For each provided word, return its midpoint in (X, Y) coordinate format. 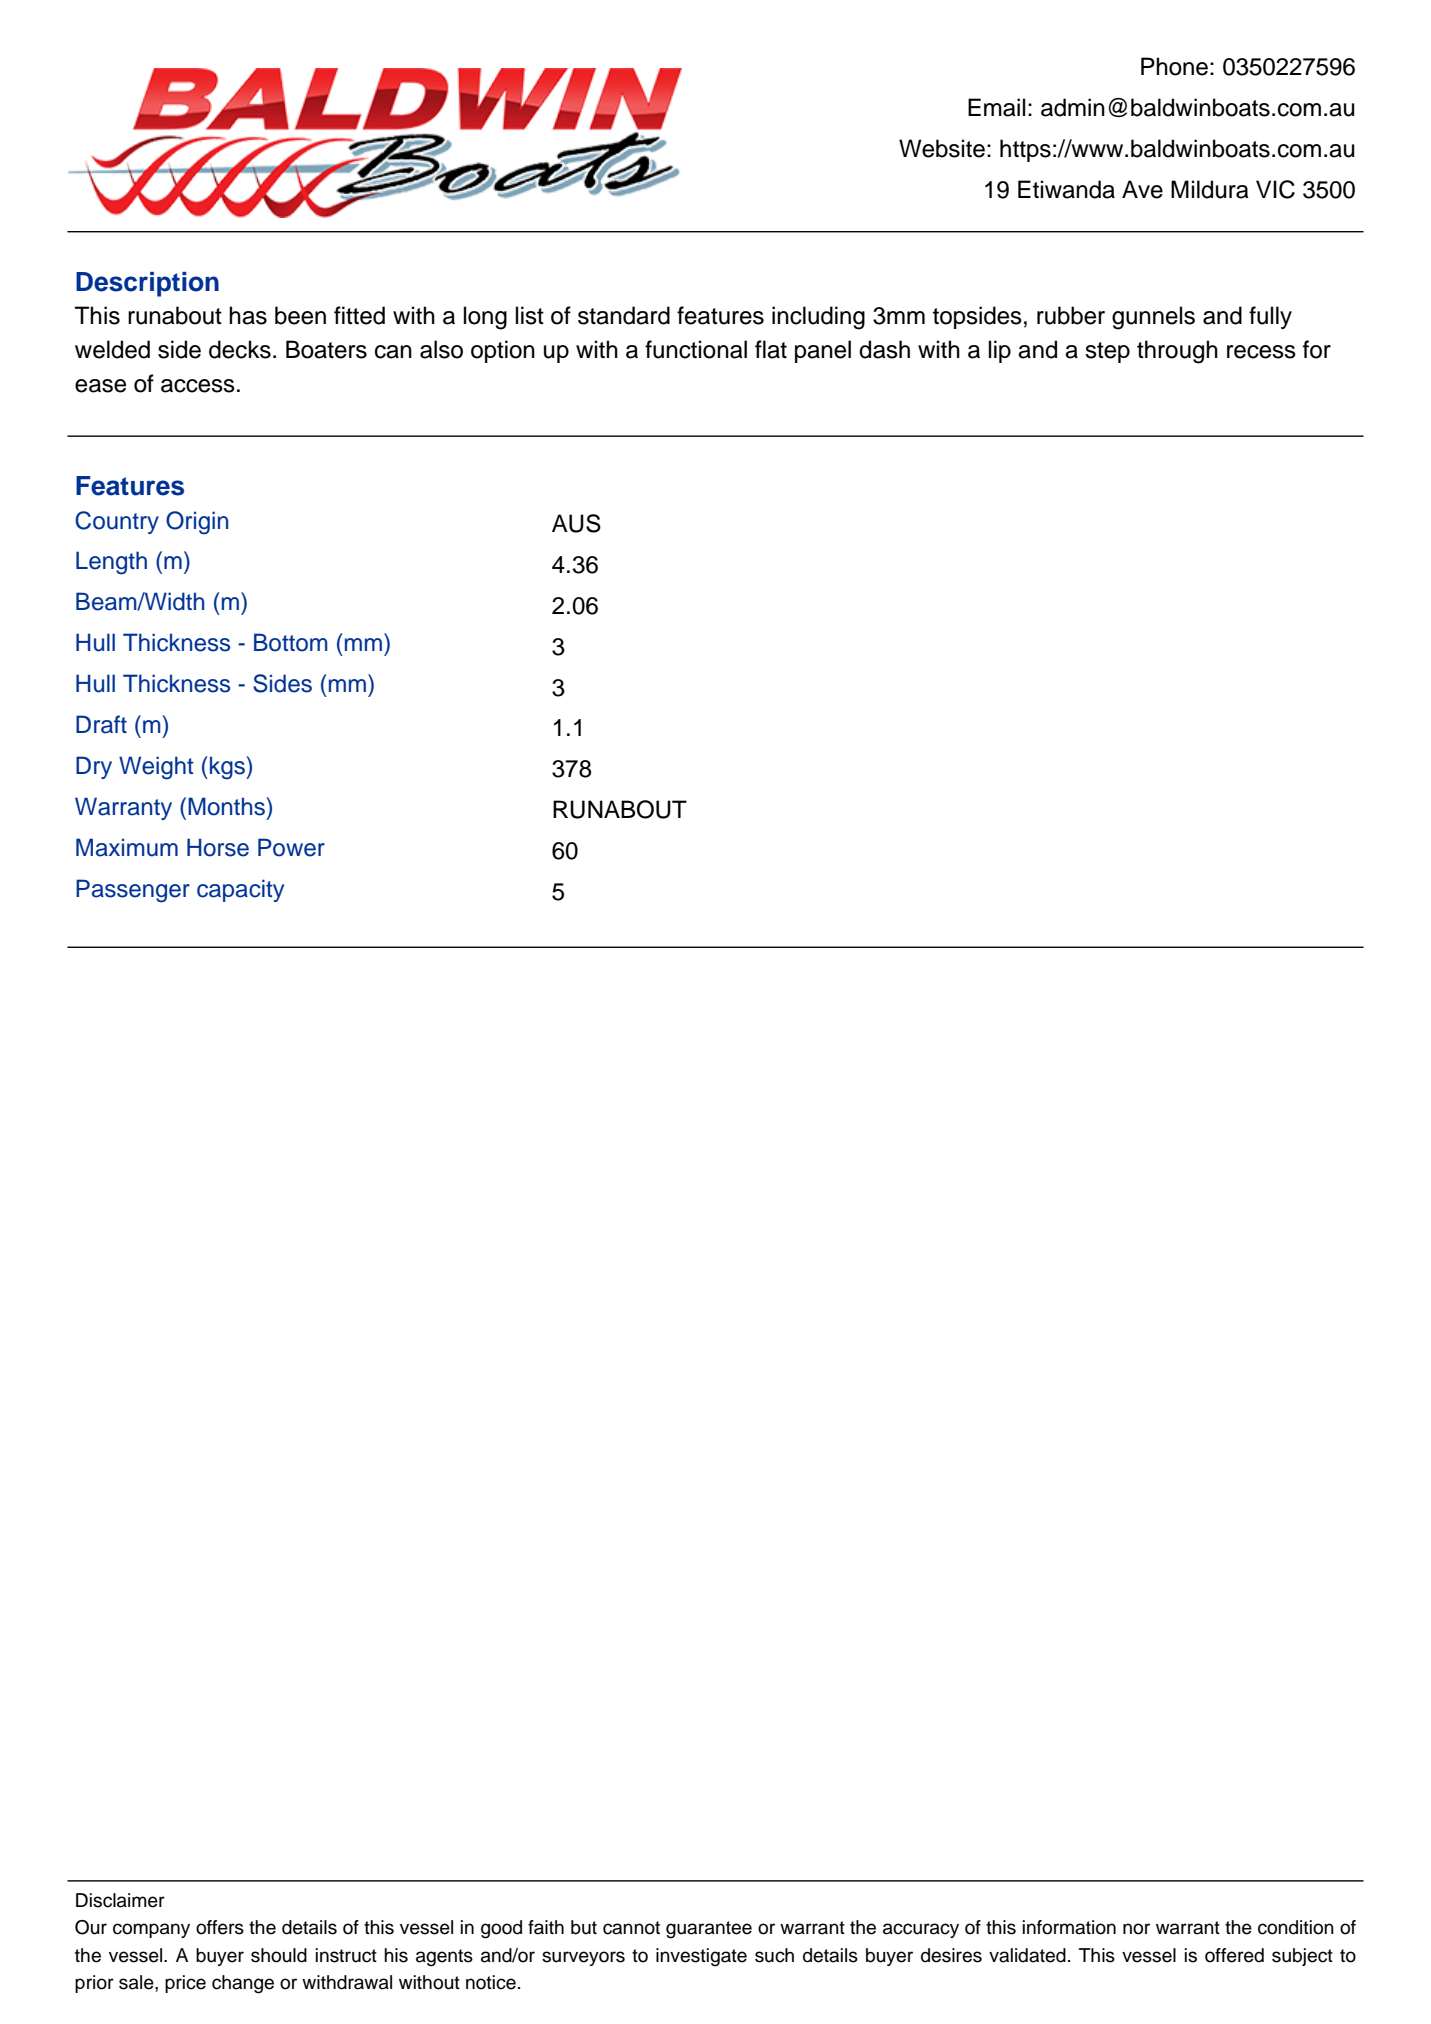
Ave (1142, 189)
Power (291, 847)
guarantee (709, 1930)
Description (147, 284)
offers (220, 1927)
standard (624, 315)
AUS (576, 523)
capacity (240, 890)
